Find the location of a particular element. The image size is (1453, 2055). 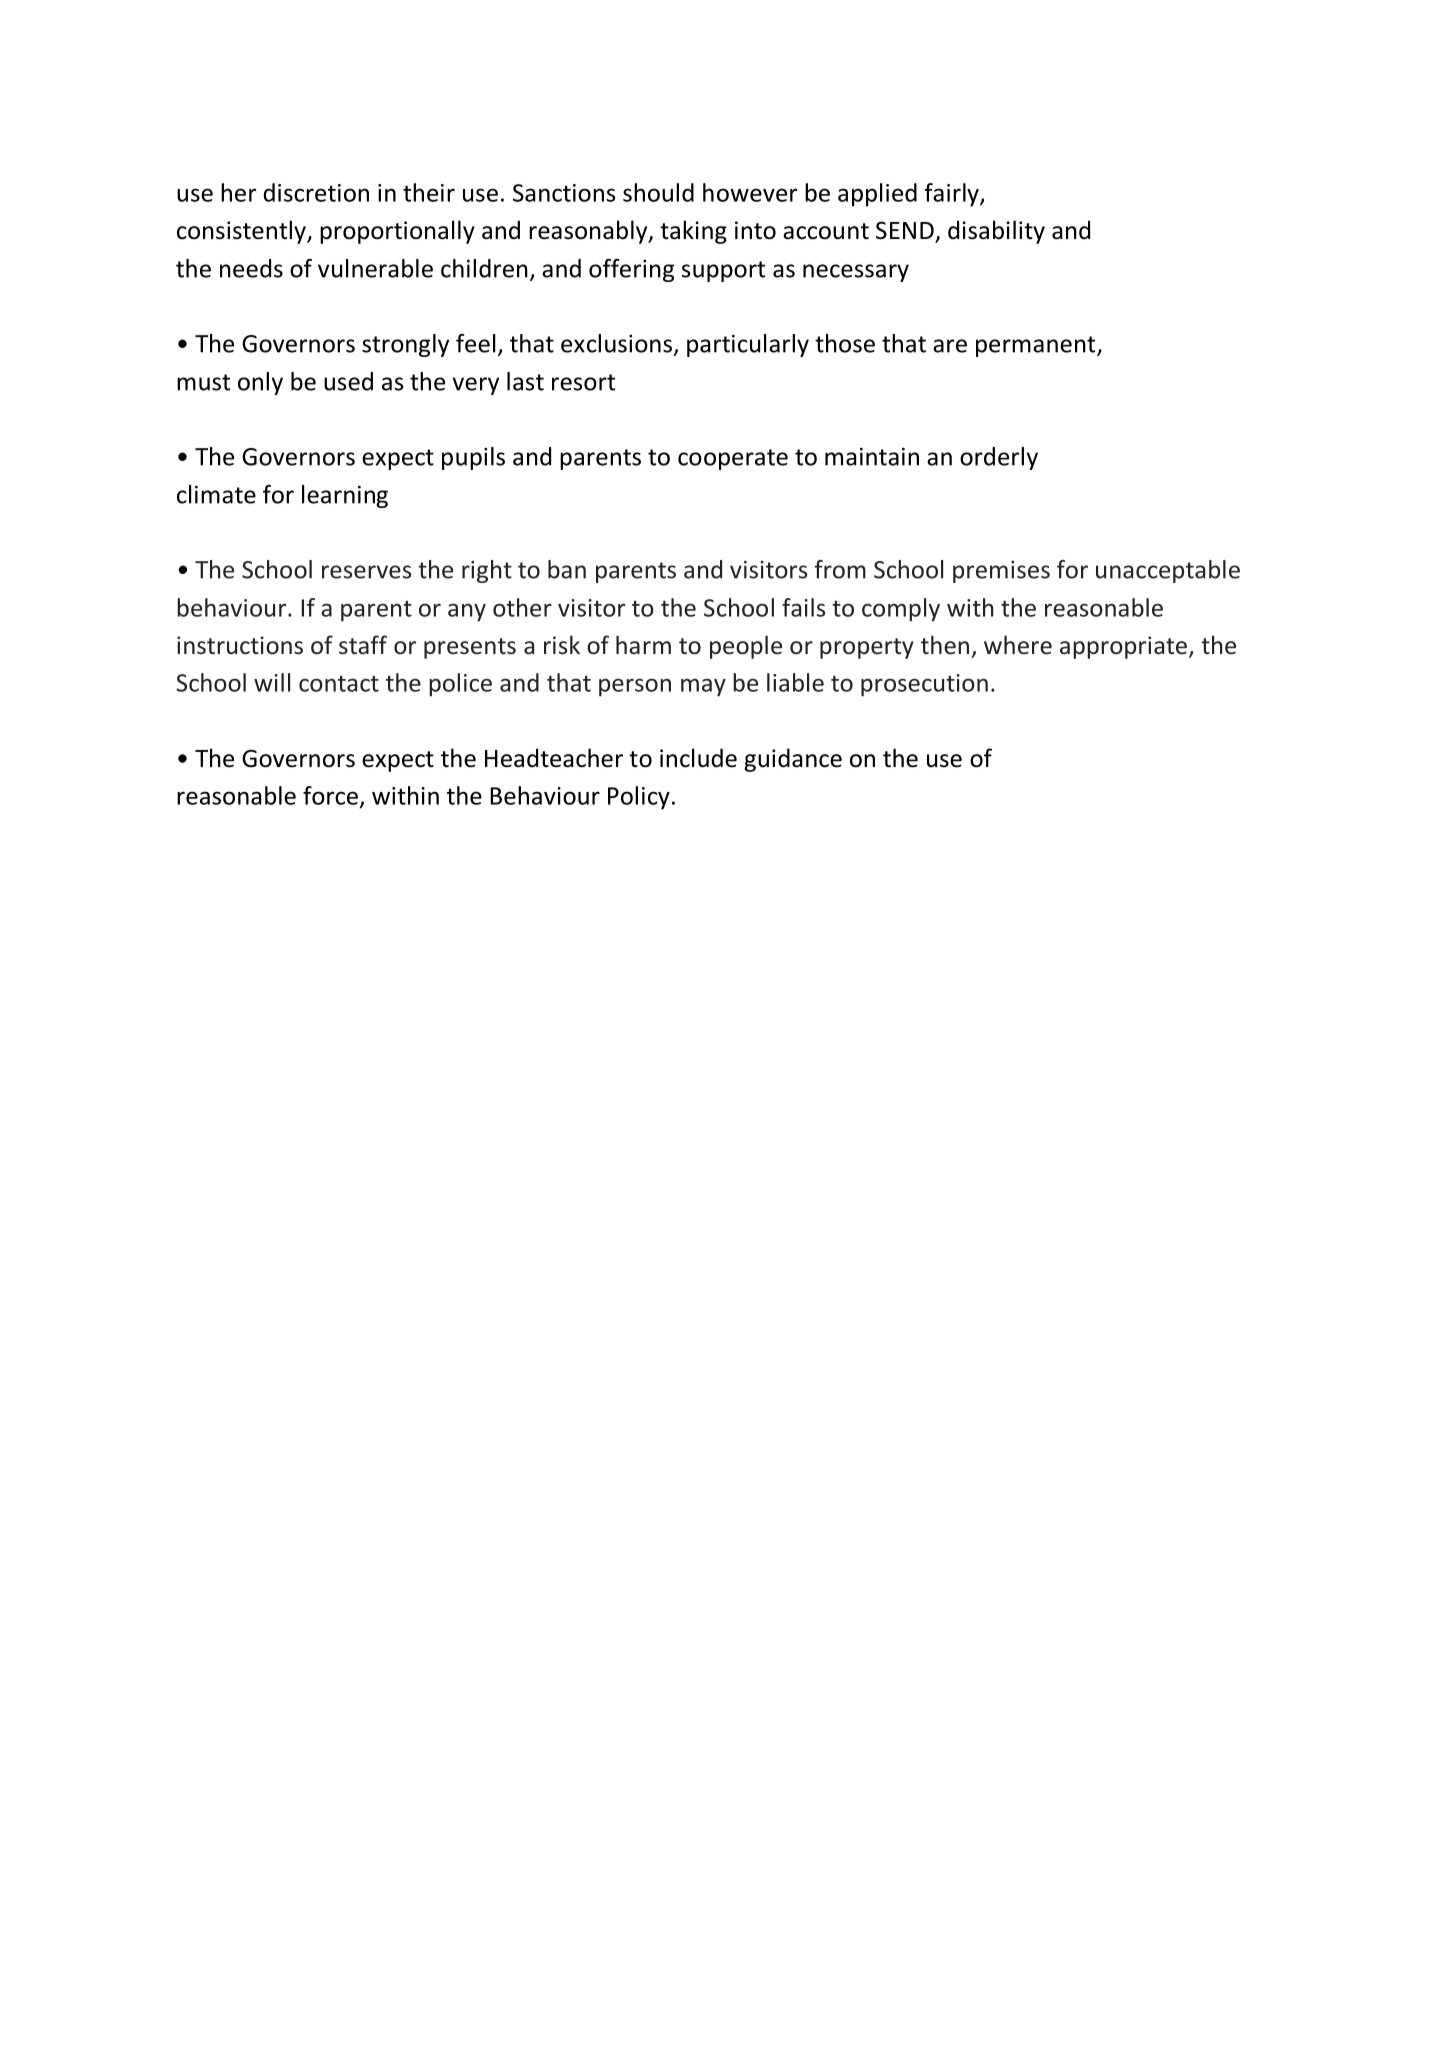

reserves is located at coordinates (366, 572).
